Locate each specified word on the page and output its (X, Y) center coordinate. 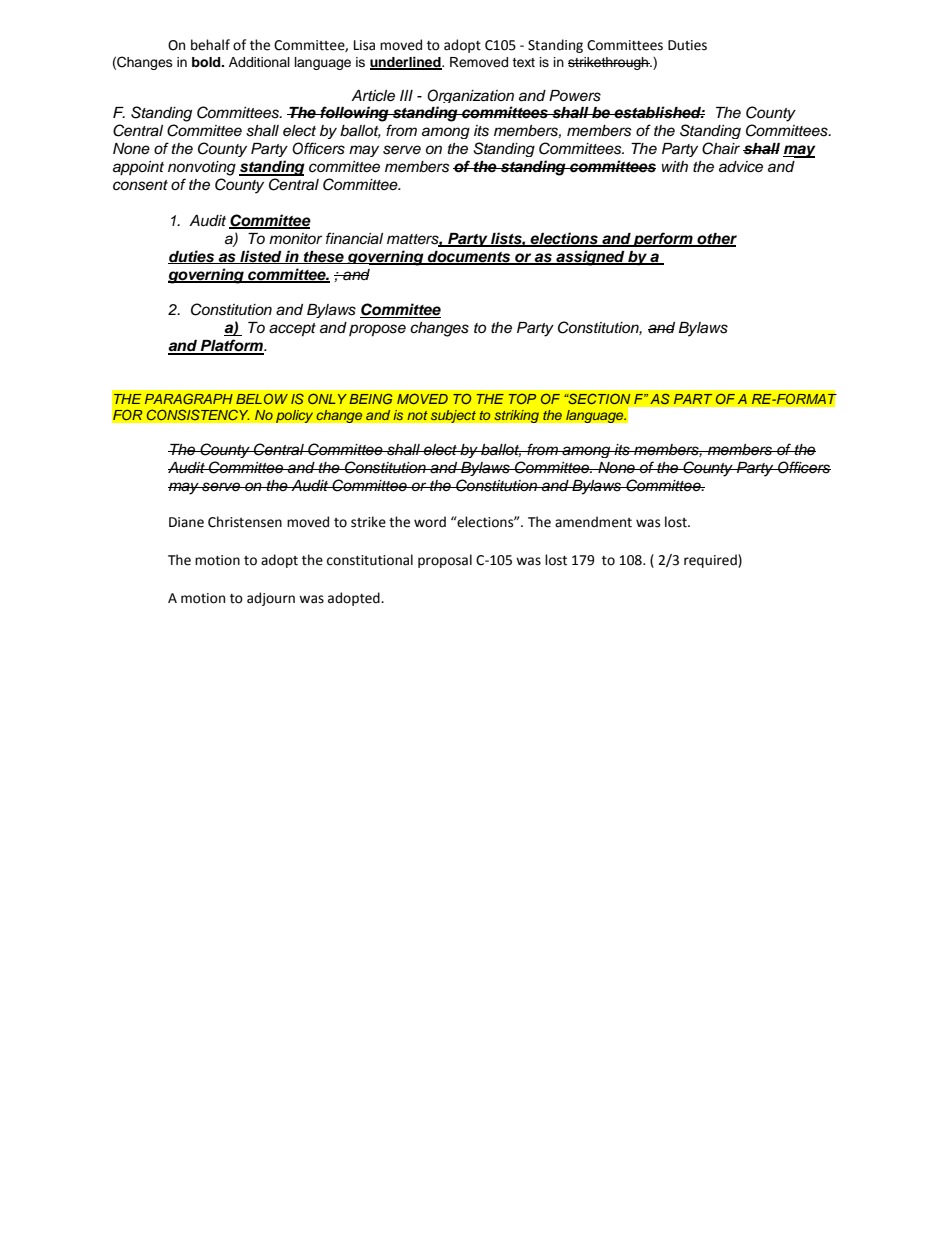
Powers (575, 96)
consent (140, 185)
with (675, 166)
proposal (445, 561)
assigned (590, 258)
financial (354, 238)
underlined (406, 63)
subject (453, 416)
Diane (186, 522)
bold (207, 62)
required (711, 561)
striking (516, 416)
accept (292, 330)
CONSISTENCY (198, 414)
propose (377, 330)
